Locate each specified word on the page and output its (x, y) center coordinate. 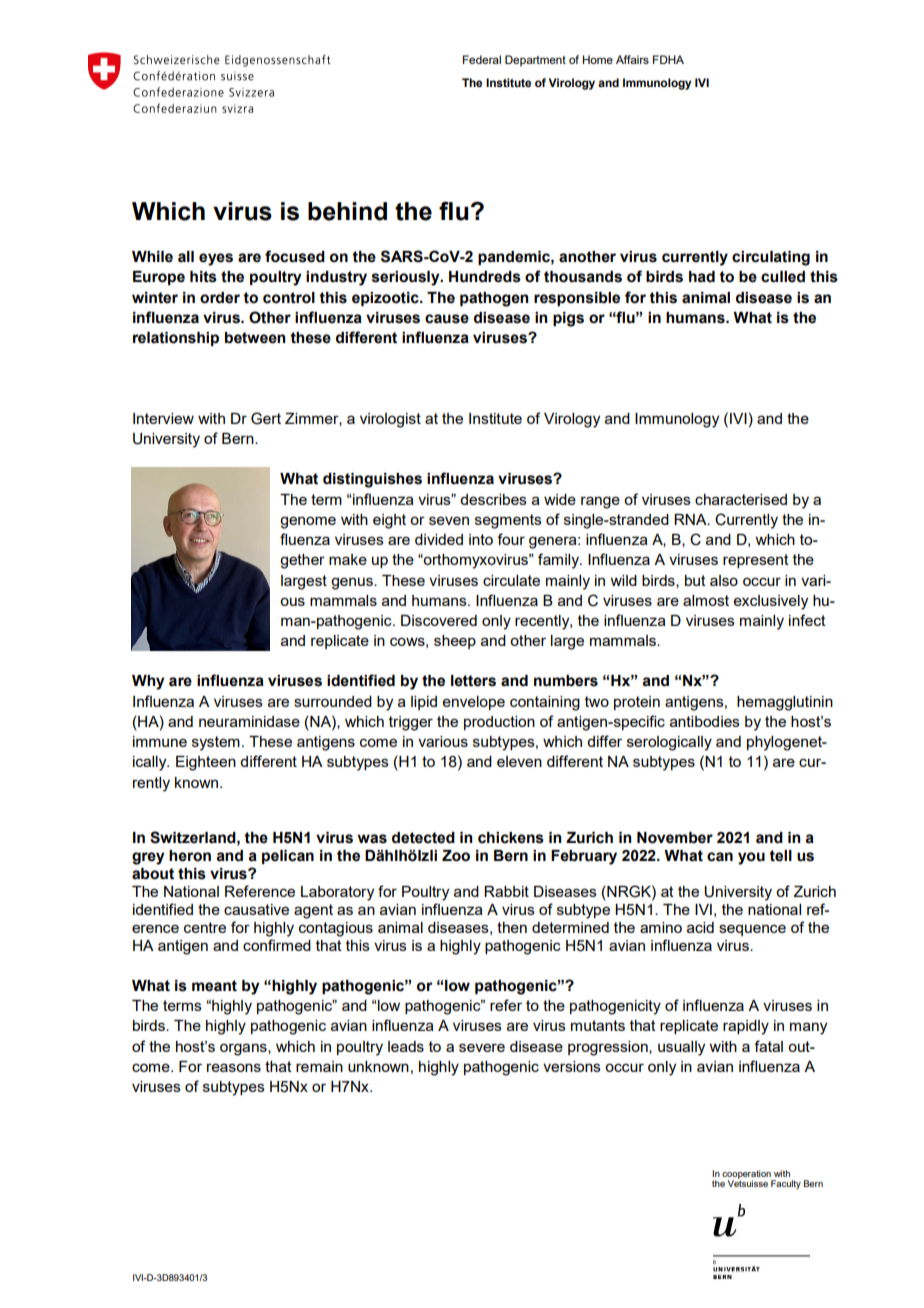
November (675, 838)
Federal (482, 59)
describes (493, 499)
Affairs (632, 59)
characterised (741, 499)
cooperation (747, 1175)
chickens (511, 838)
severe (482, 1047)
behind (347, 211)
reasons (234, 1067)
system (216, 743)
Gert (266, 418)
